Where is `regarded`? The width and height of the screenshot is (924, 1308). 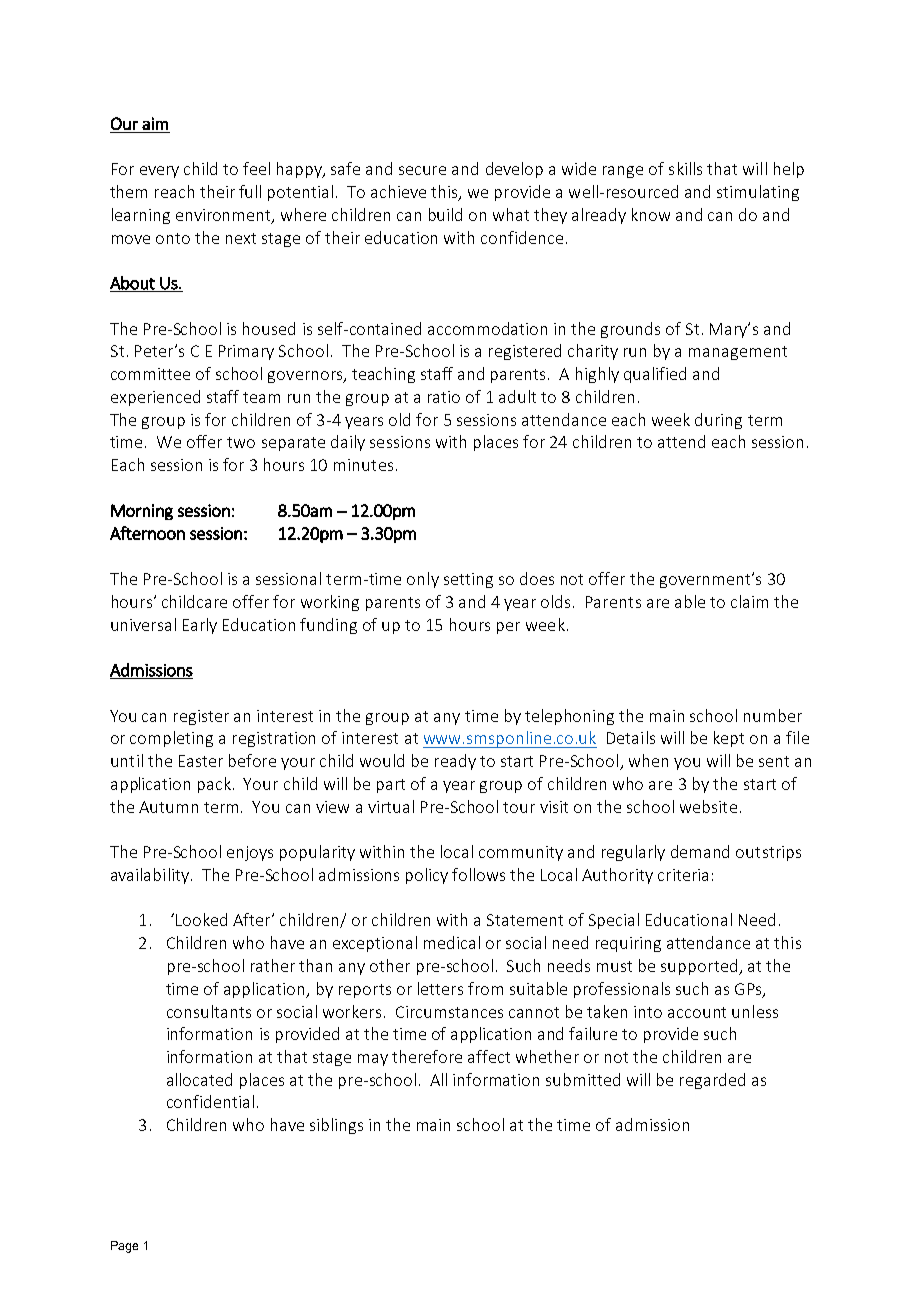
regarded is located at coordinates (712, 1081).
